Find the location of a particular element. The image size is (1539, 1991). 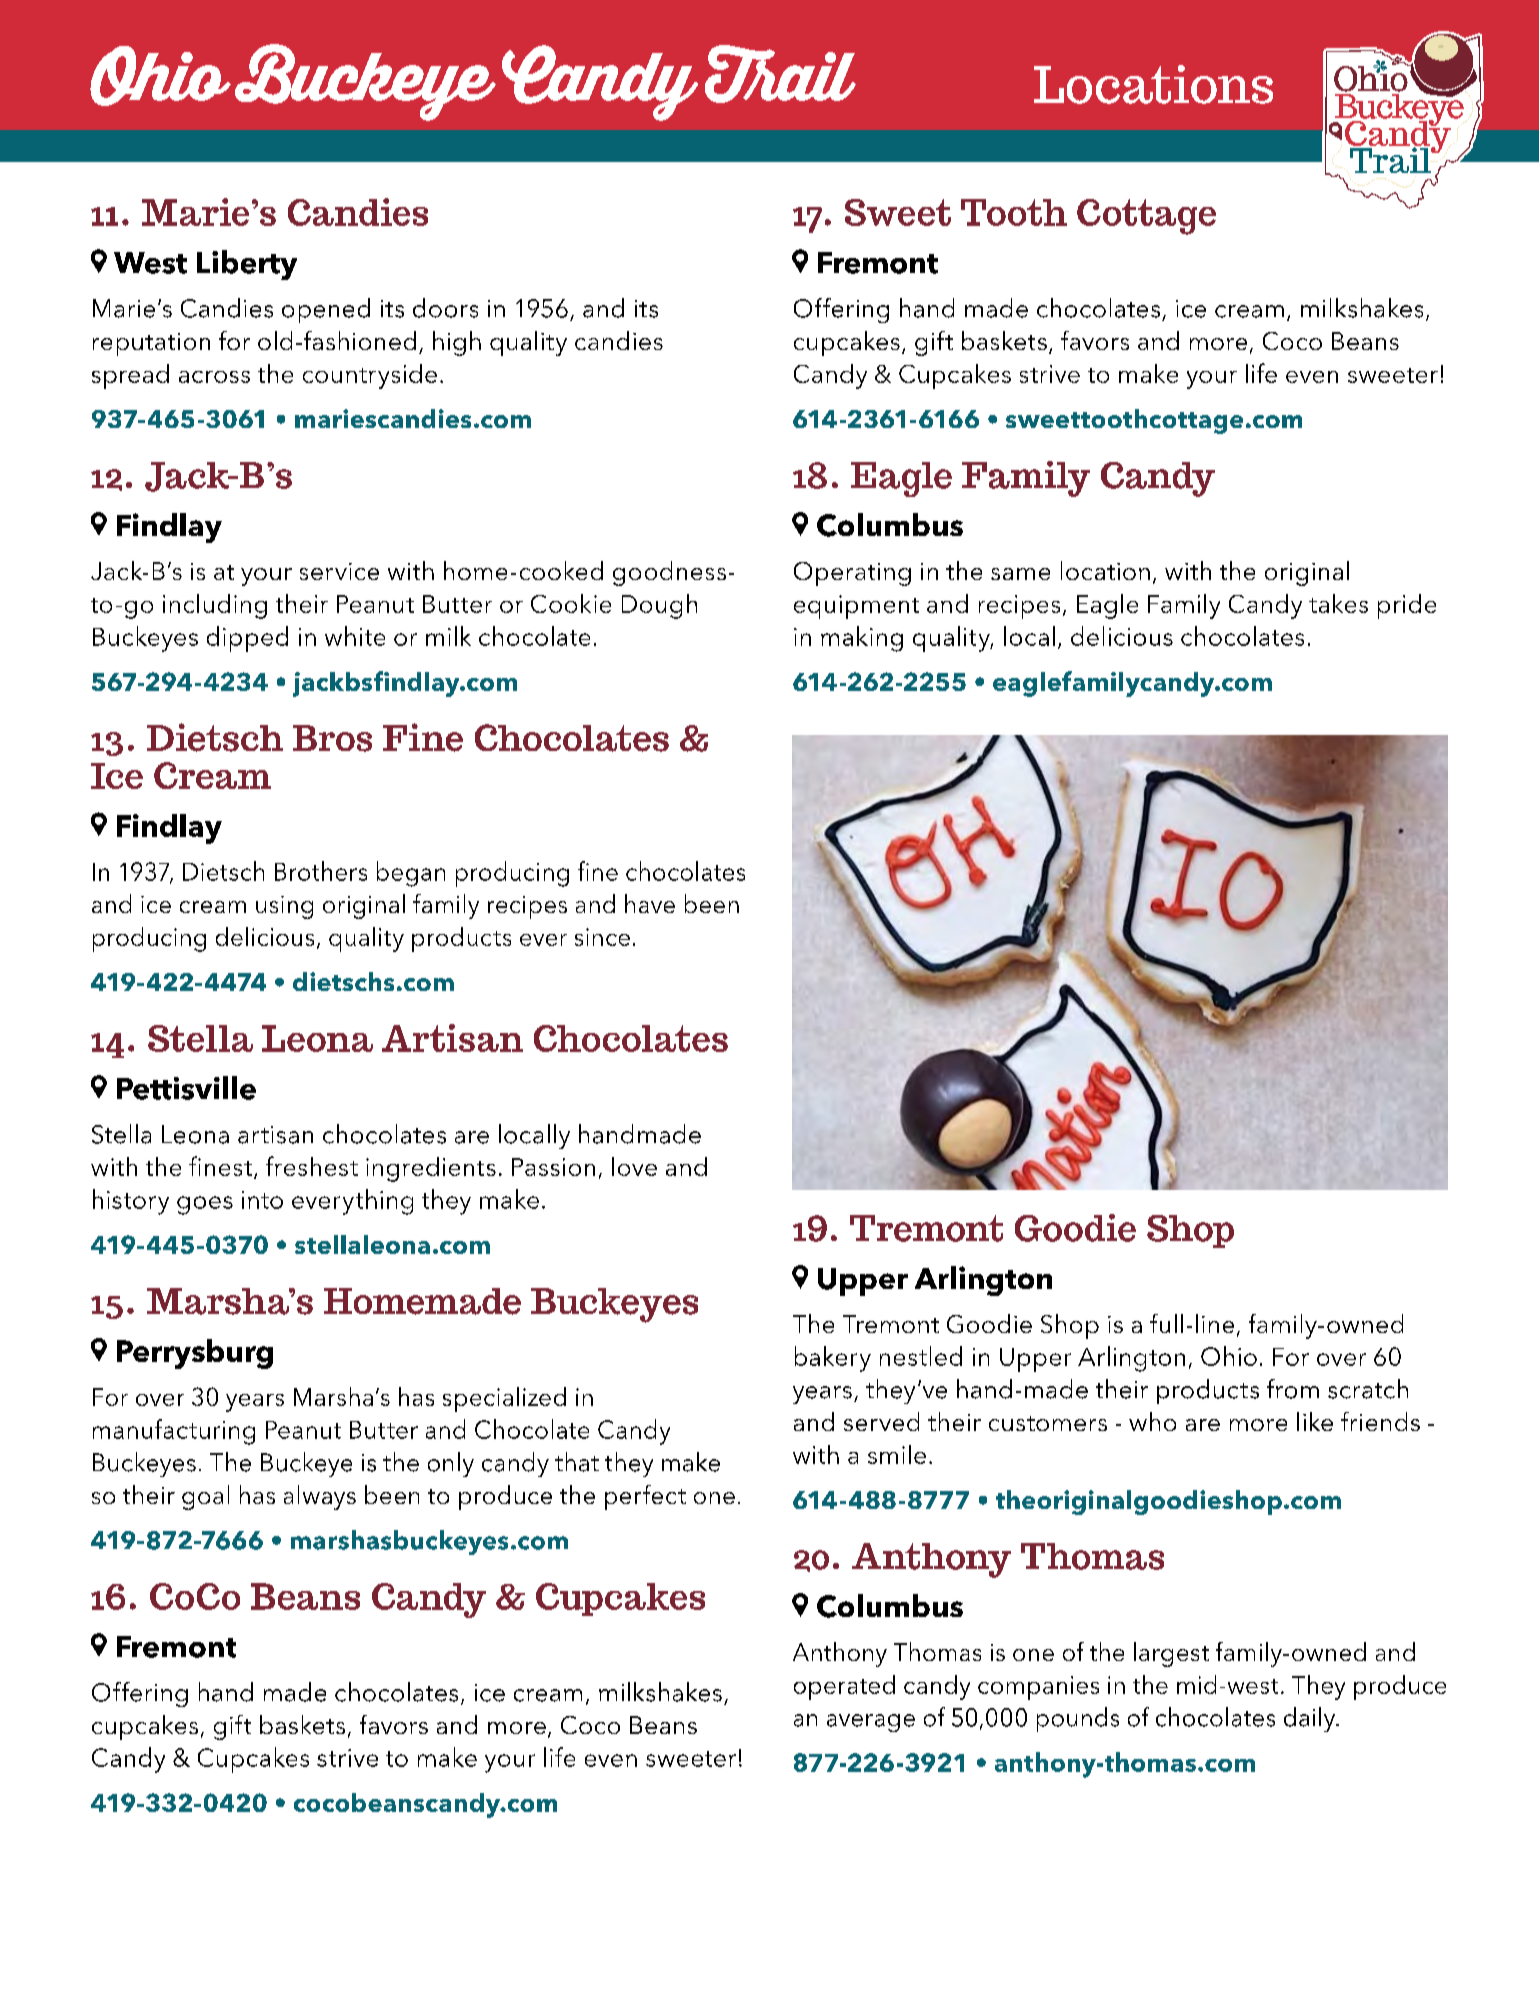

Operating is located at coordinates (852, 574).
